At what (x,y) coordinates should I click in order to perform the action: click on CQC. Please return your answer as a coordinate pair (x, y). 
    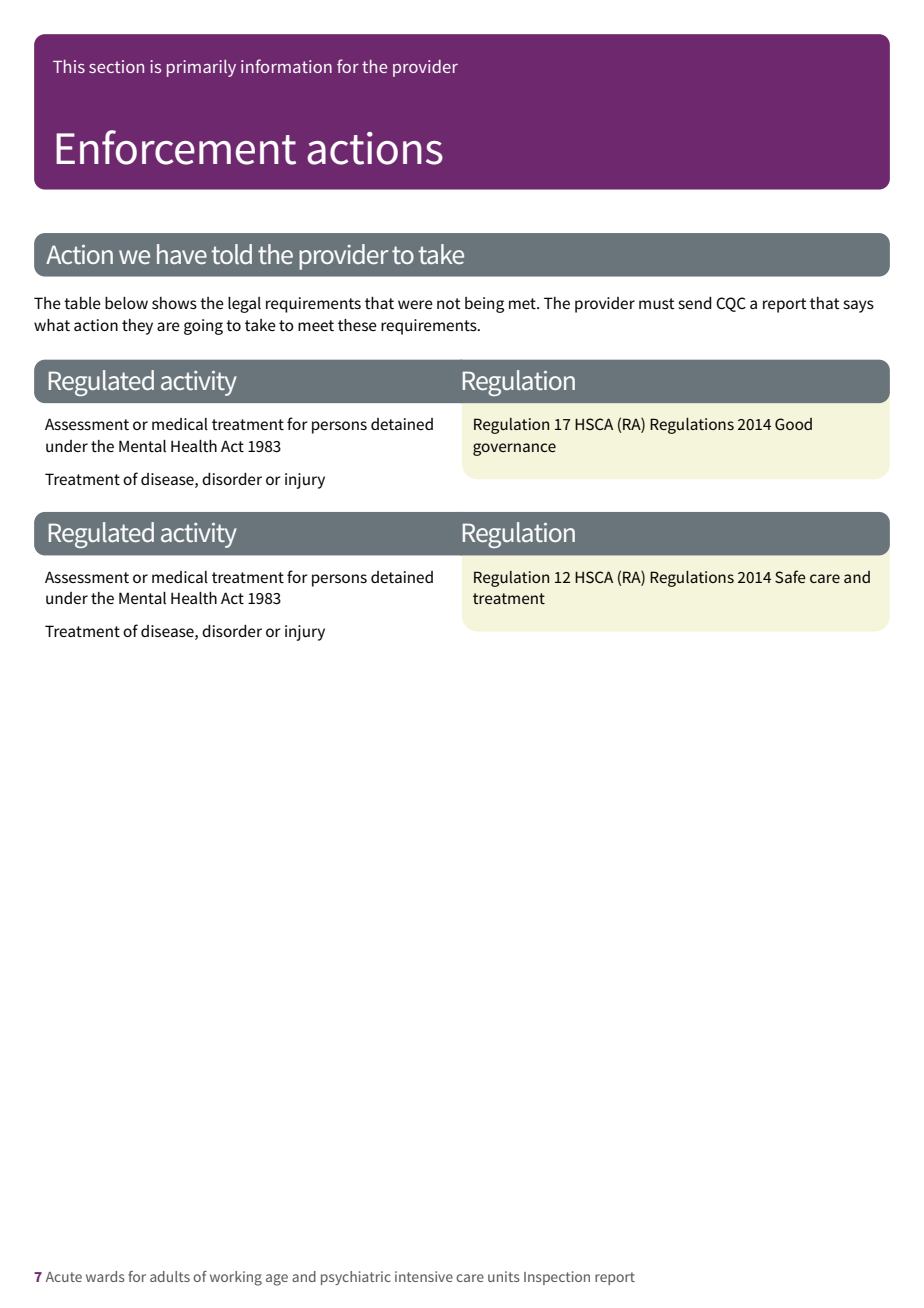
    Looking at the image, I should click on (731, 304).
